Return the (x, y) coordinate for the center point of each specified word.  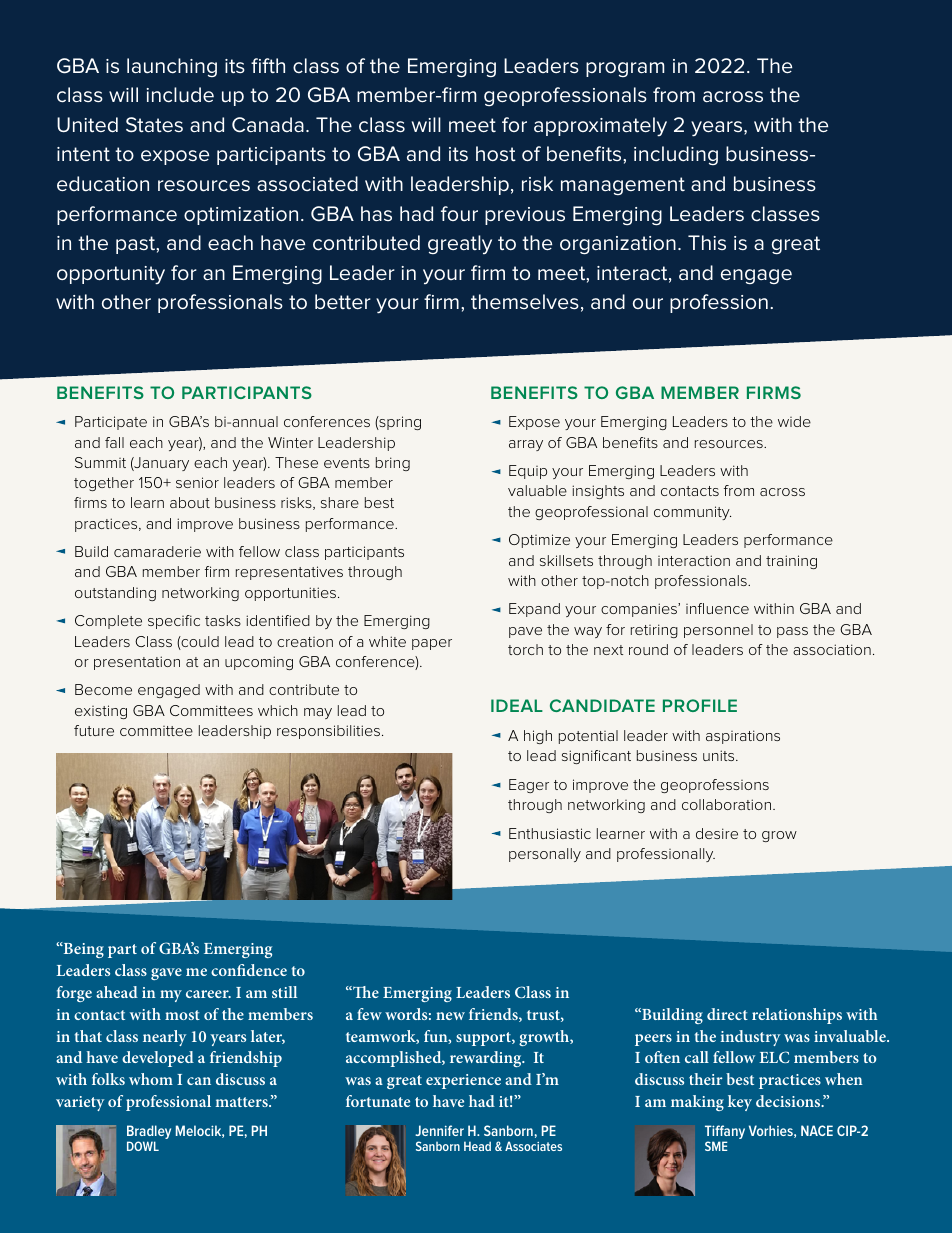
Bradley (149, 1133)
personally (545, 855)
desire (717, 833)
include (180, 95)
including (676, 155)
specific (174, 622)
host (496, 153)
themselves (525, 301)
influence (717, 608)
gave (166, 974)
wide (794, 421)
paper (432, 644)
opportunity (111, 275)
